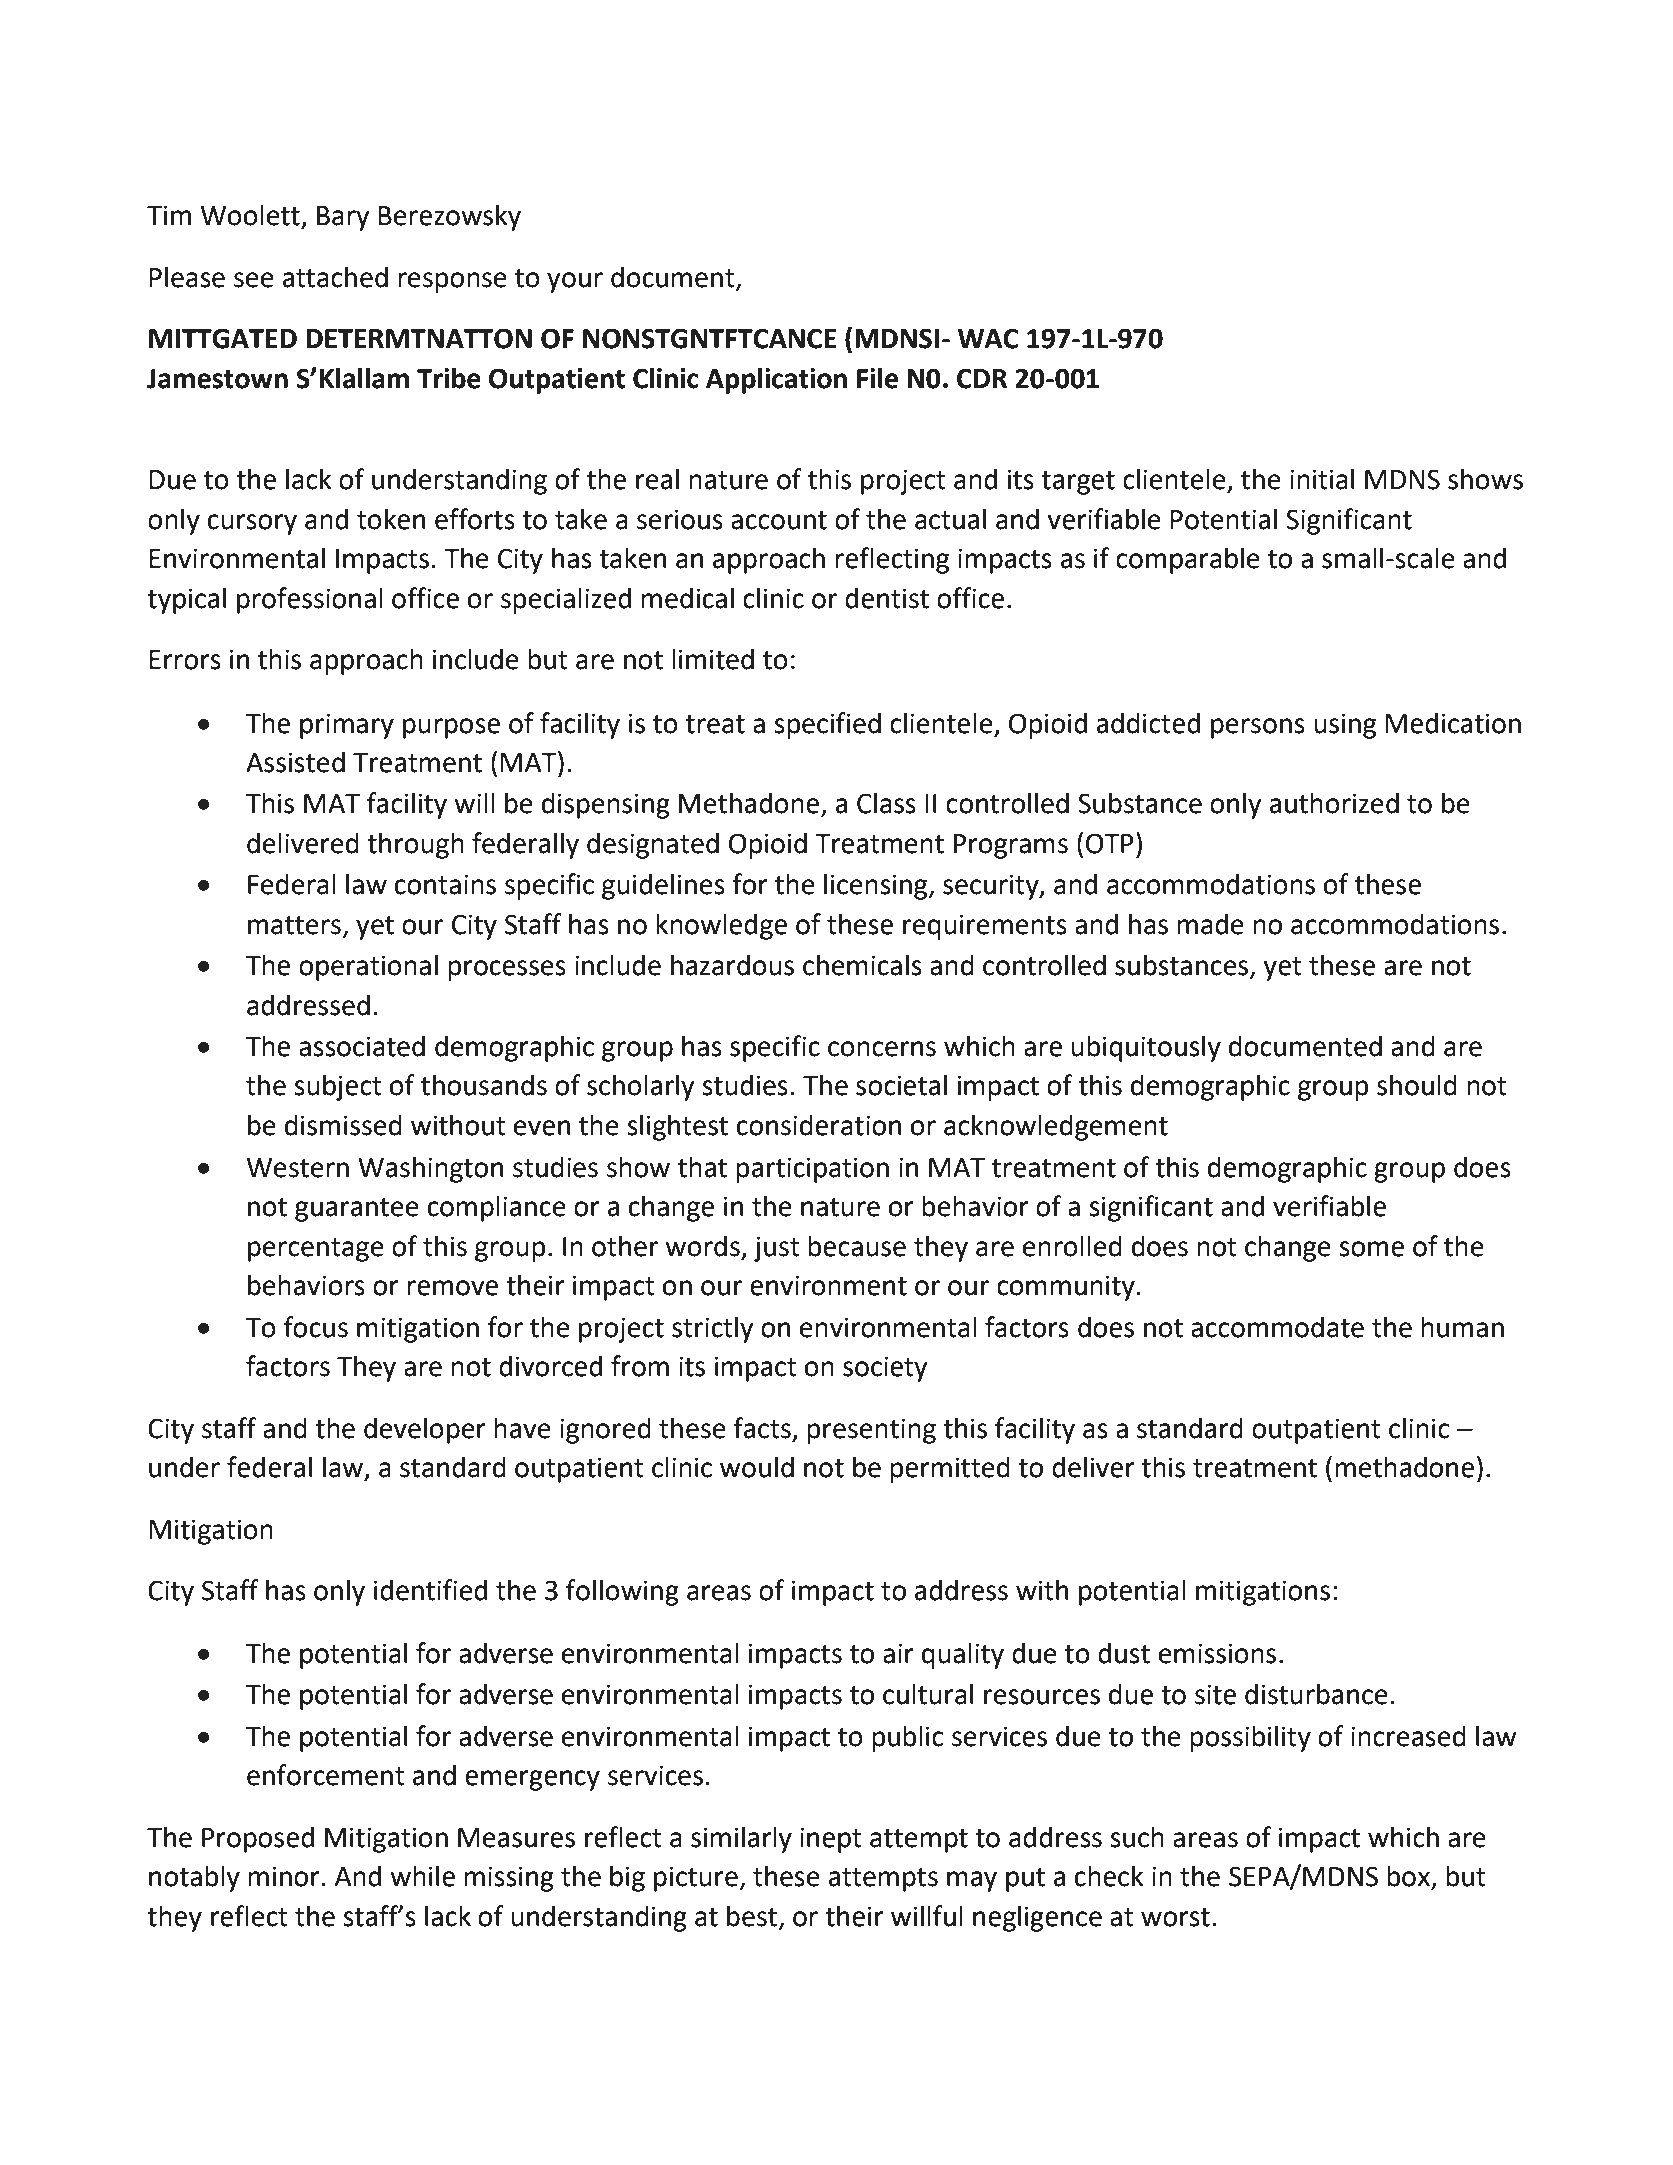  Describe the element at coordinates (295, 762) in the document. I see `Assisted` at that location.
